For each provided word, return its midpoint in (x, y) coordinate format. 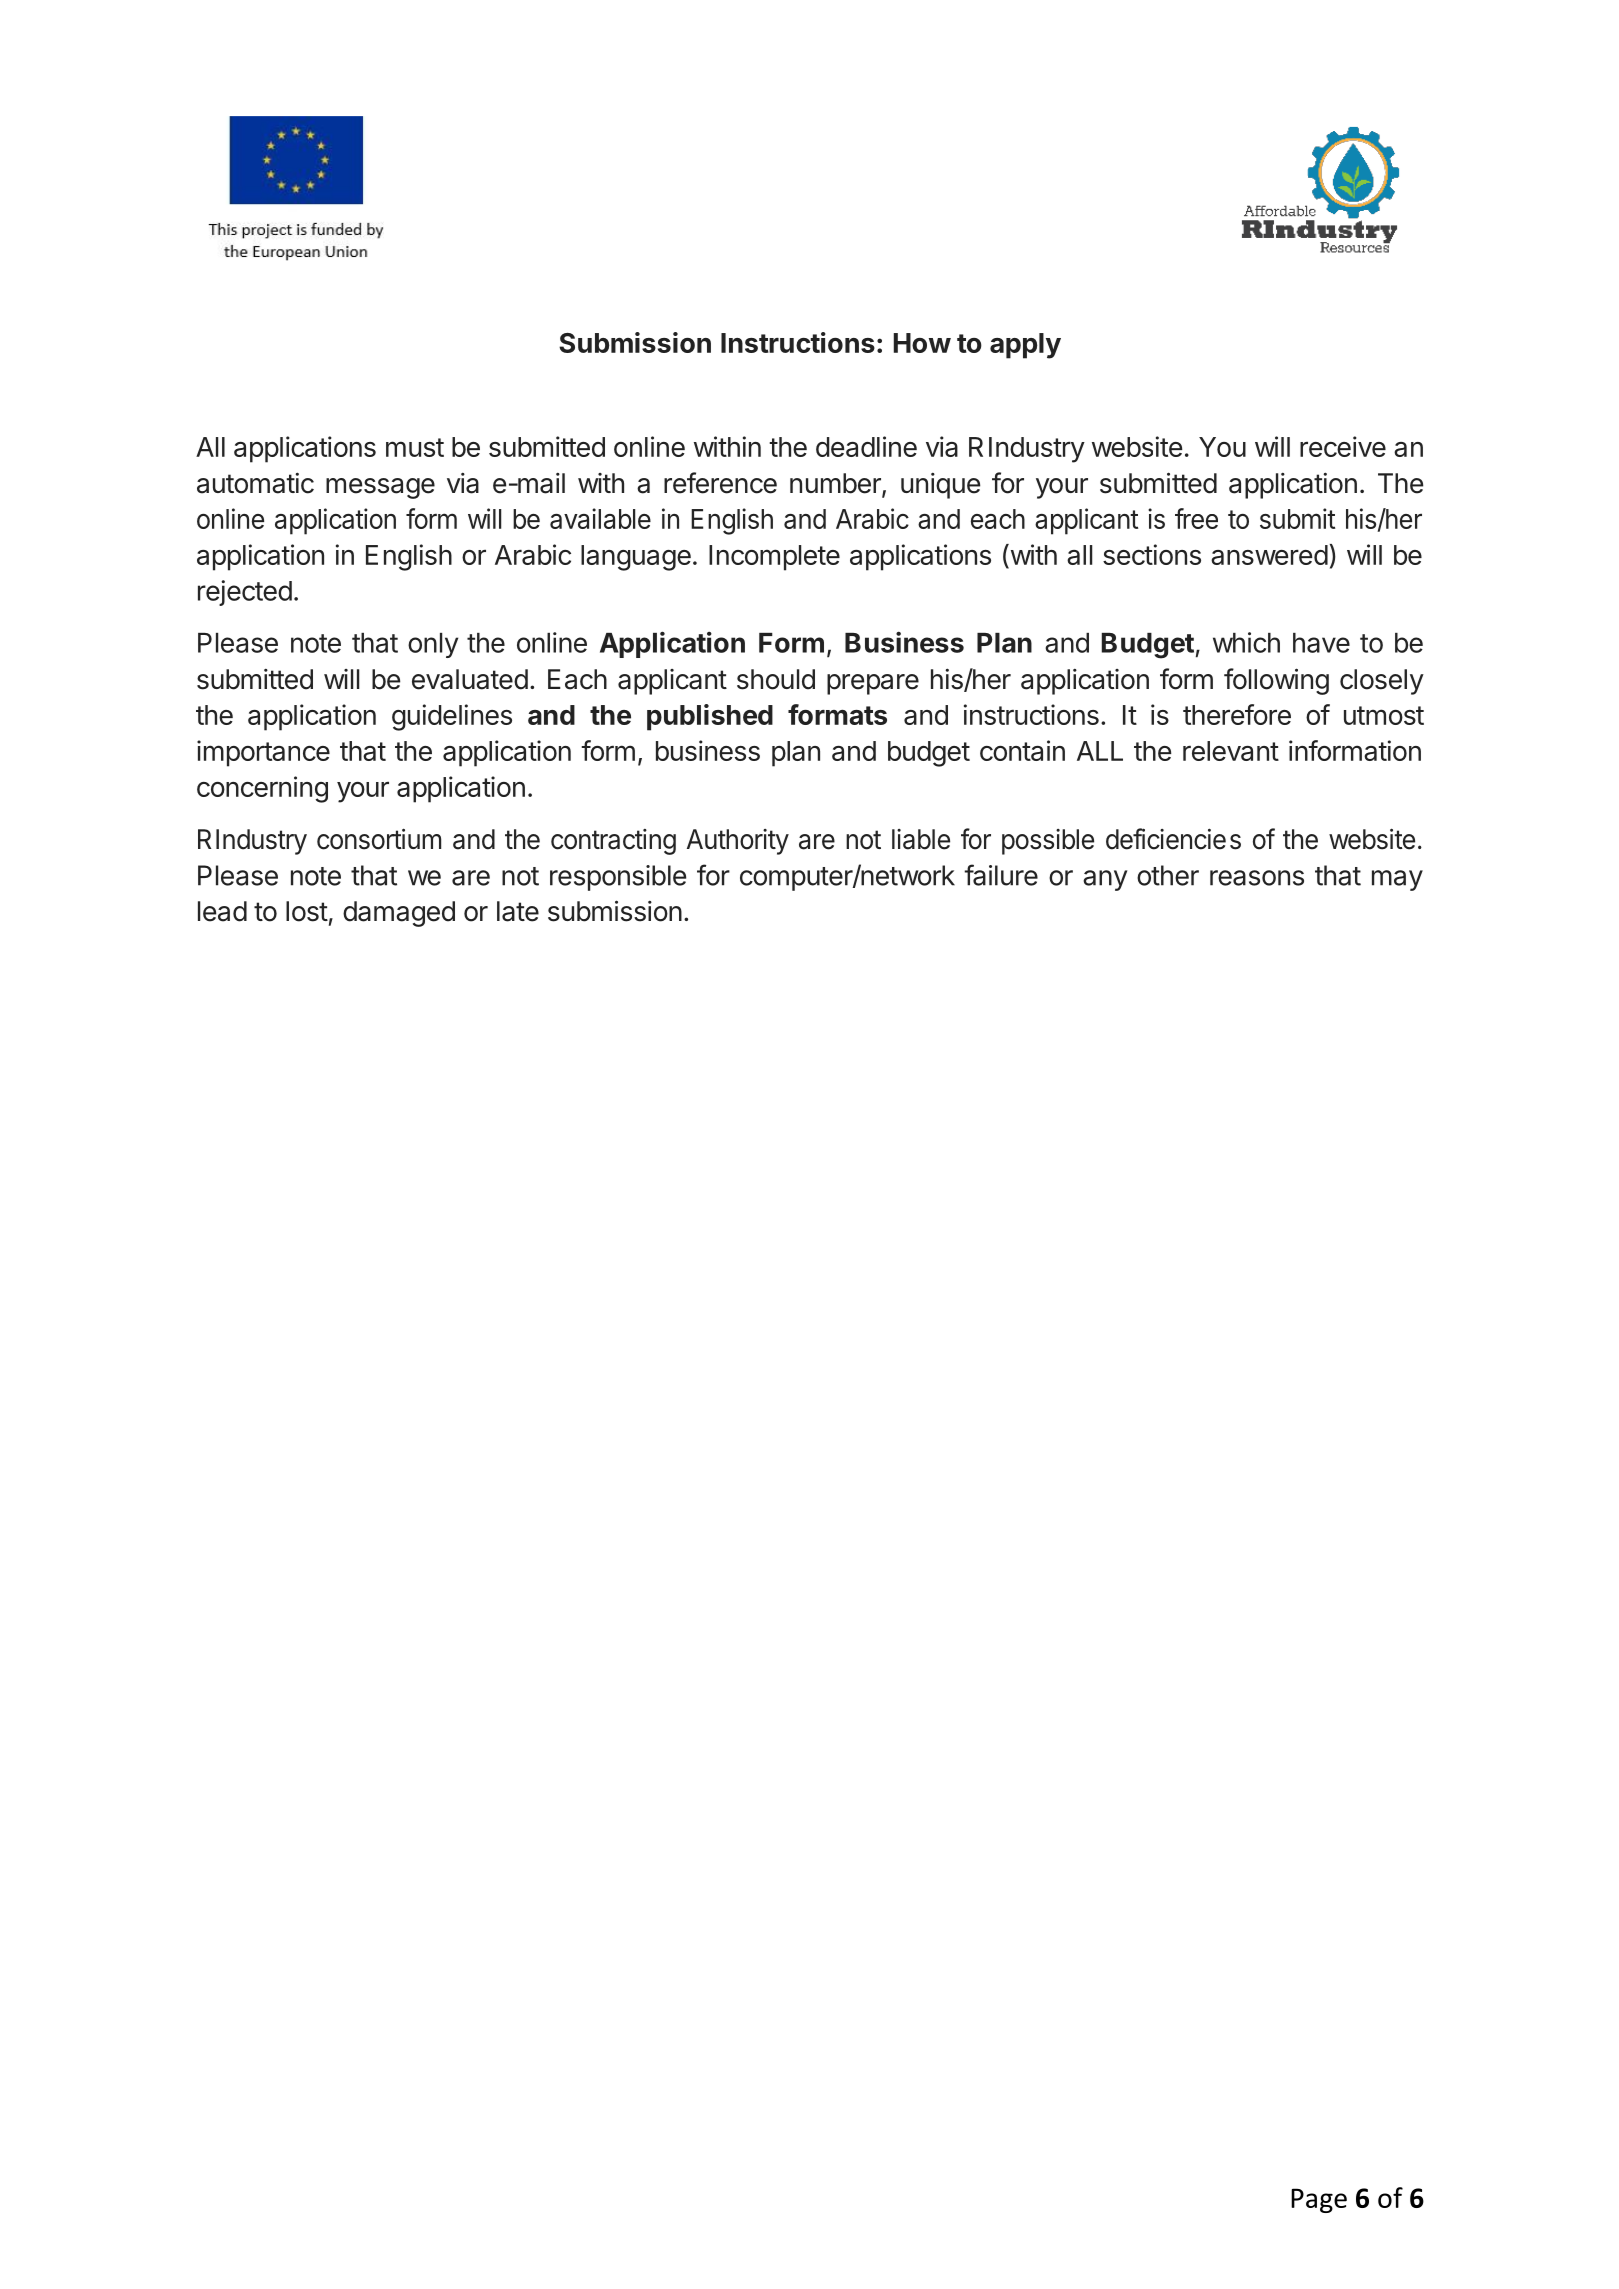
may (1397, 880)
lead (222, 911)
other (1168, 875)
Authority (738, 842)
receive (1343, 446)
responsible (618, 878)
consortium (379, 839)
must (415, 447)
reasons (1257, 878)
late (518, 911)
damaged (399, 914)
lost (307, 911)
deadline (866, 446)
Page (1319, 2200)
